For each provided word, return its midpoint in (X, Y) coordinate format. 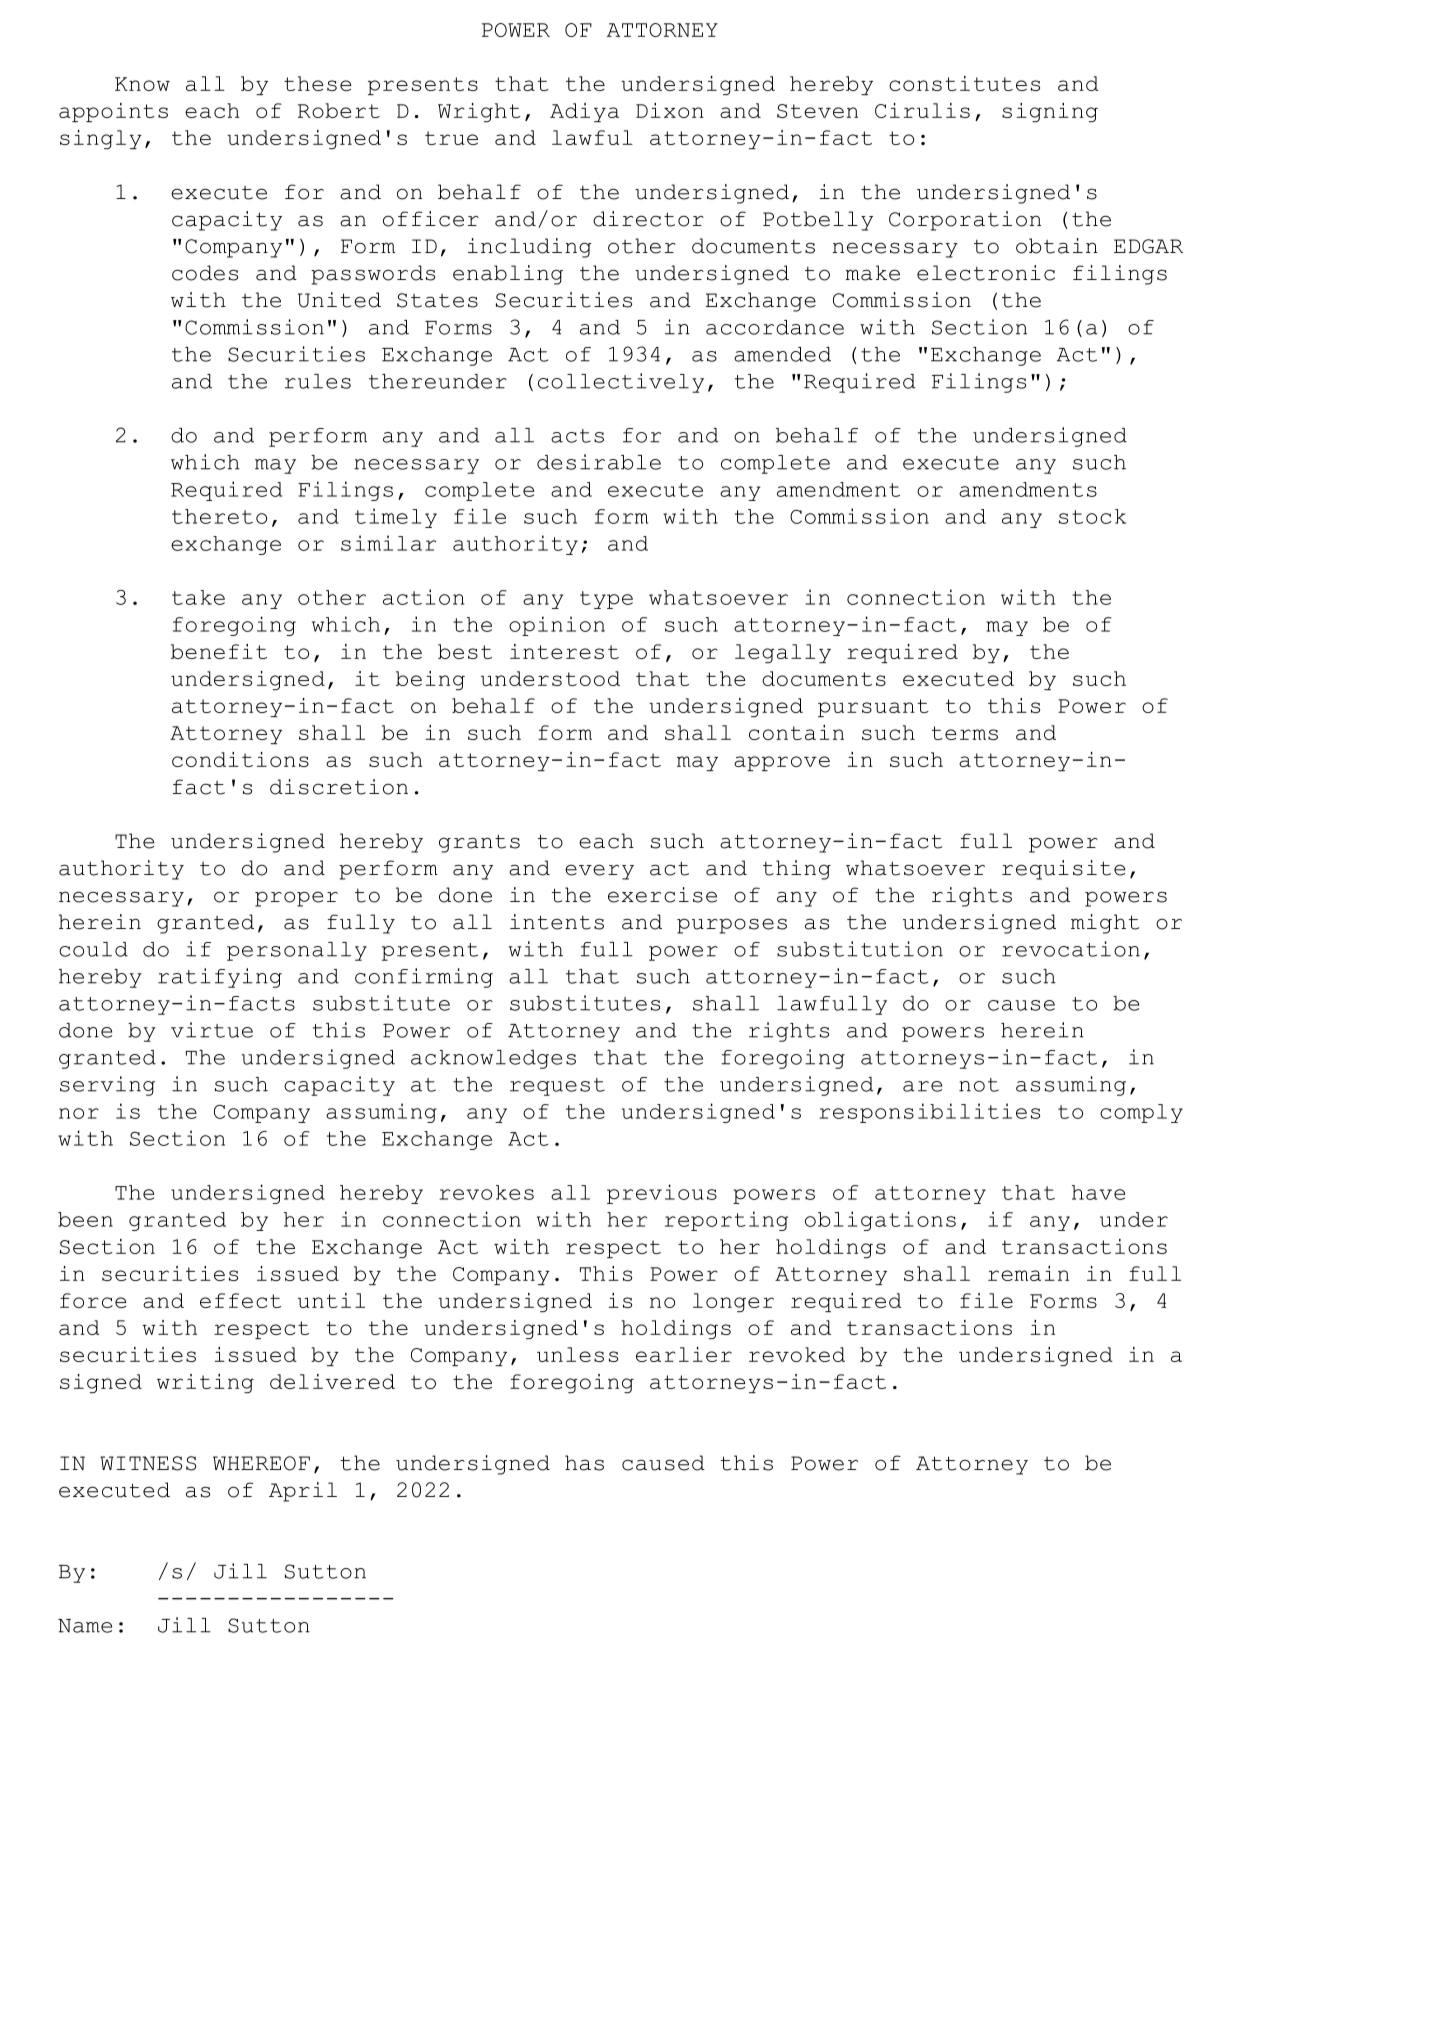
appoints (113, 112)
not (979, 1085)
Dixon (670, 110)
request (557, 1087)
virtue (212, 1030)
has (584, 1463)
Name (85, 1626)
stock (1092, 516)
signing (1050, 112)
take (198, 597)
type (606, 600)
